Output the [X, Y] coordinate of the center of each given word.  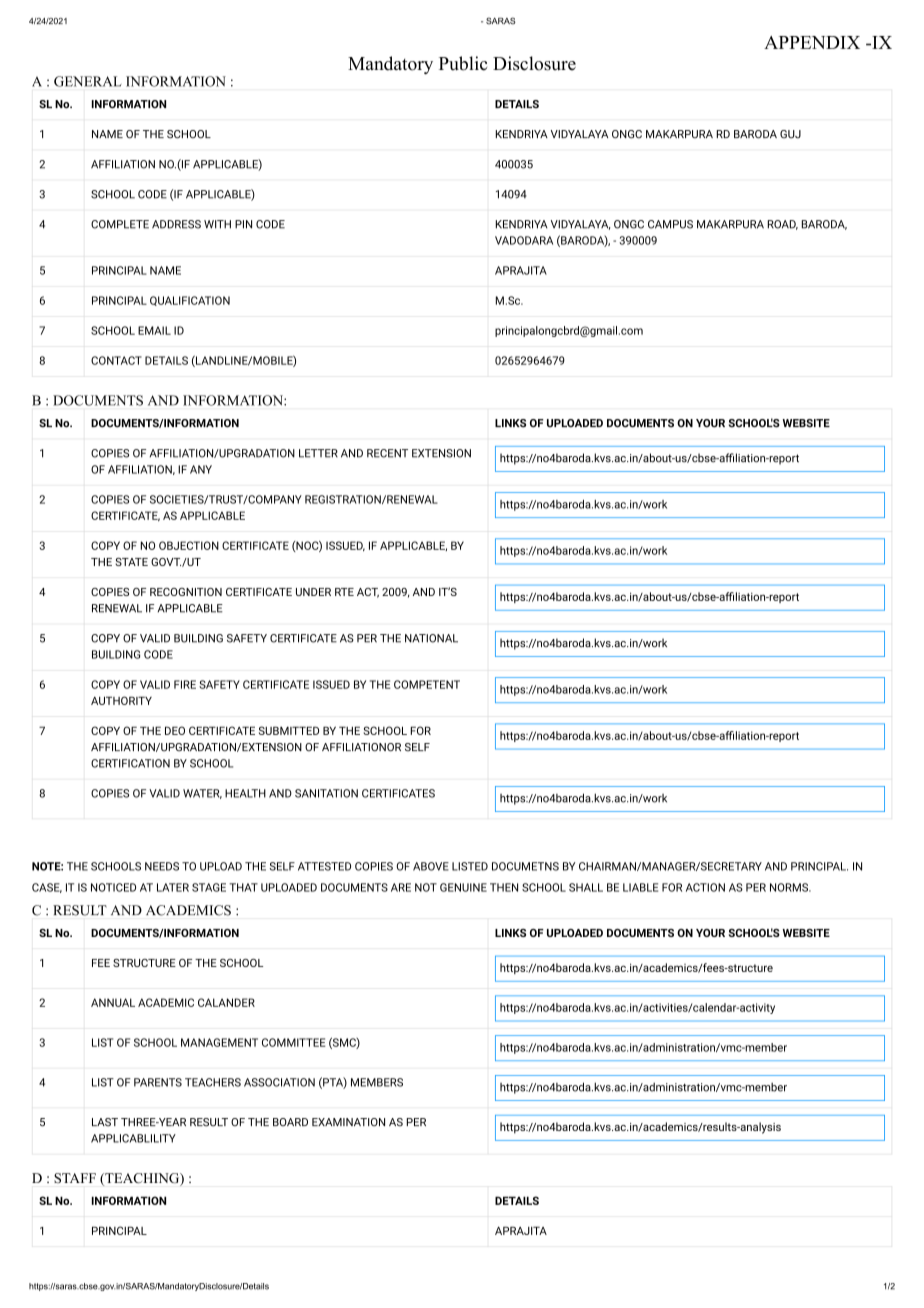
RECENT [387, 453]
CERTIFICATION [130, 763]
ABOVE [431, 866]
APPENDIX [812, 42]
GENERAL [87, 81]
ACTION [705, 887]
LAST [105, 1122]
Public [463, 63]
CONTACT [116, 360]
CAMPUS [670, 224]
